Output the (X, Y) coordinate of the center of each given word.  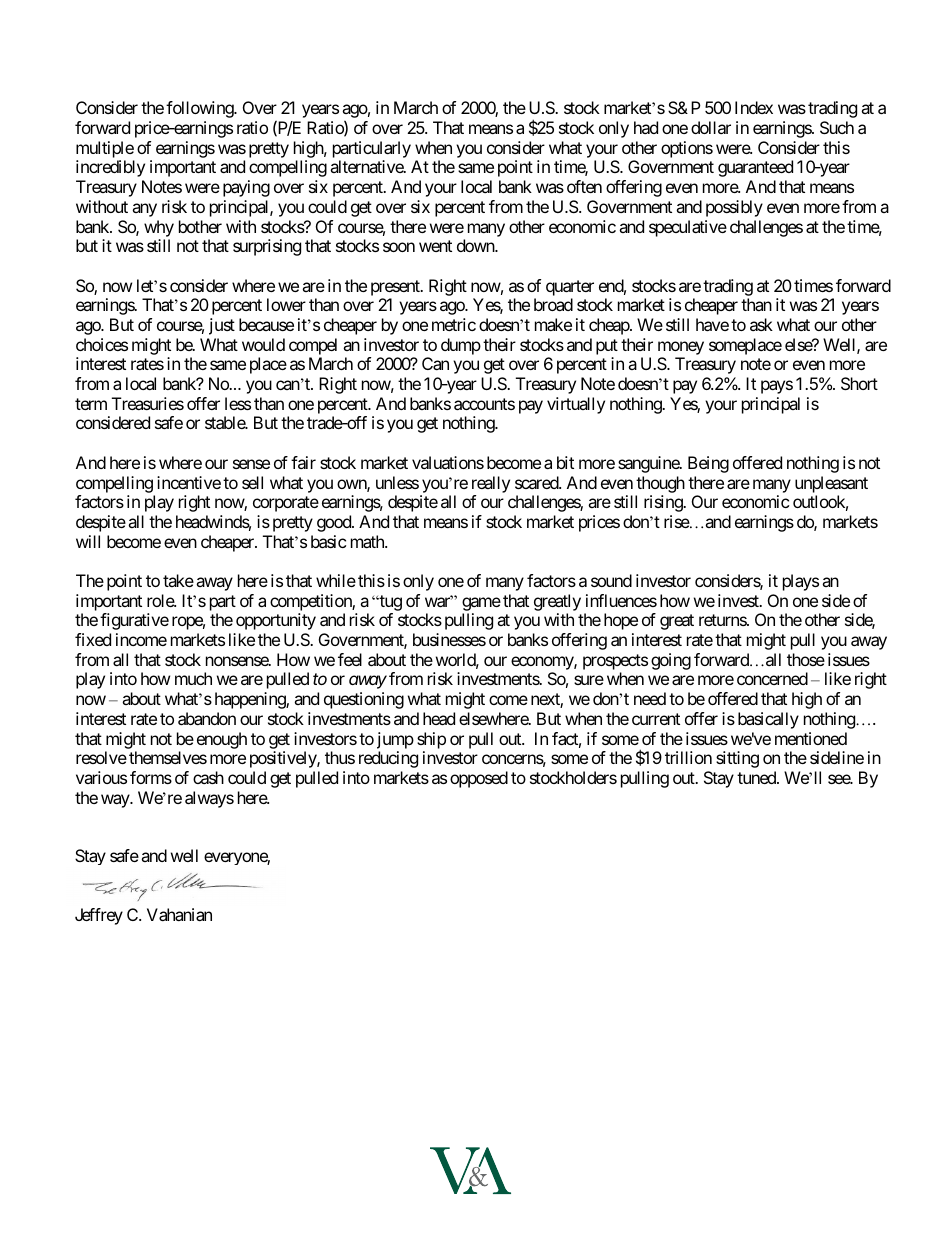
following (200, 109)
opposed (479, 779)
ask (761, 324)
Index (754, 107)
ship (431, 740)
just (222, 326)
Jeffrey (99, 916)
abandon (207, 718)
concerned (772, 678)
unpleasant (831, 484)
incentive (189, 482)
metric (454, 324)
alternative (367, 166)
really (491, 484)
